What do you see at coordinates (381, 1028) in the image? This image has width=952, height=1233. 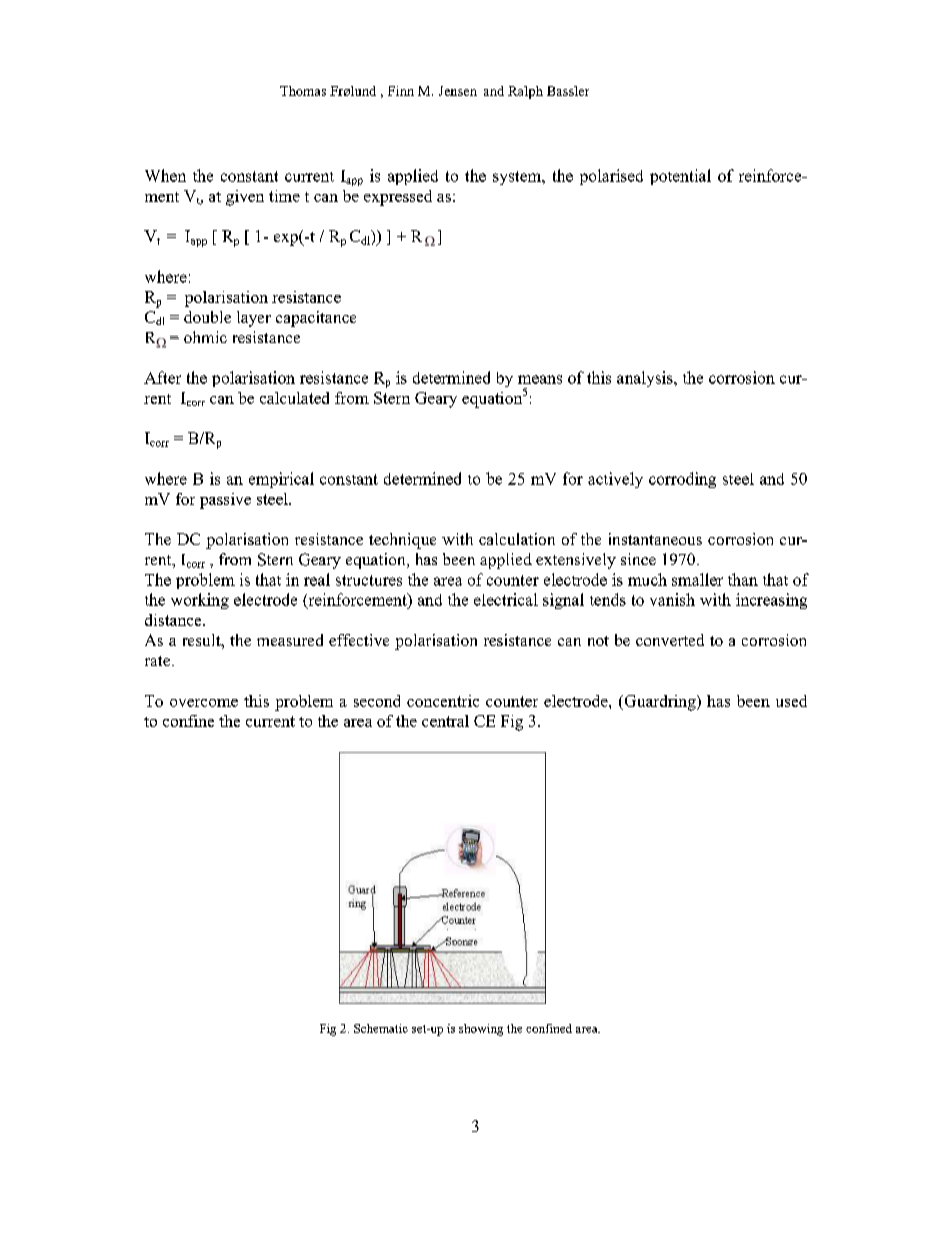 I see `Schematic` at bounding box center [381, 1028].
